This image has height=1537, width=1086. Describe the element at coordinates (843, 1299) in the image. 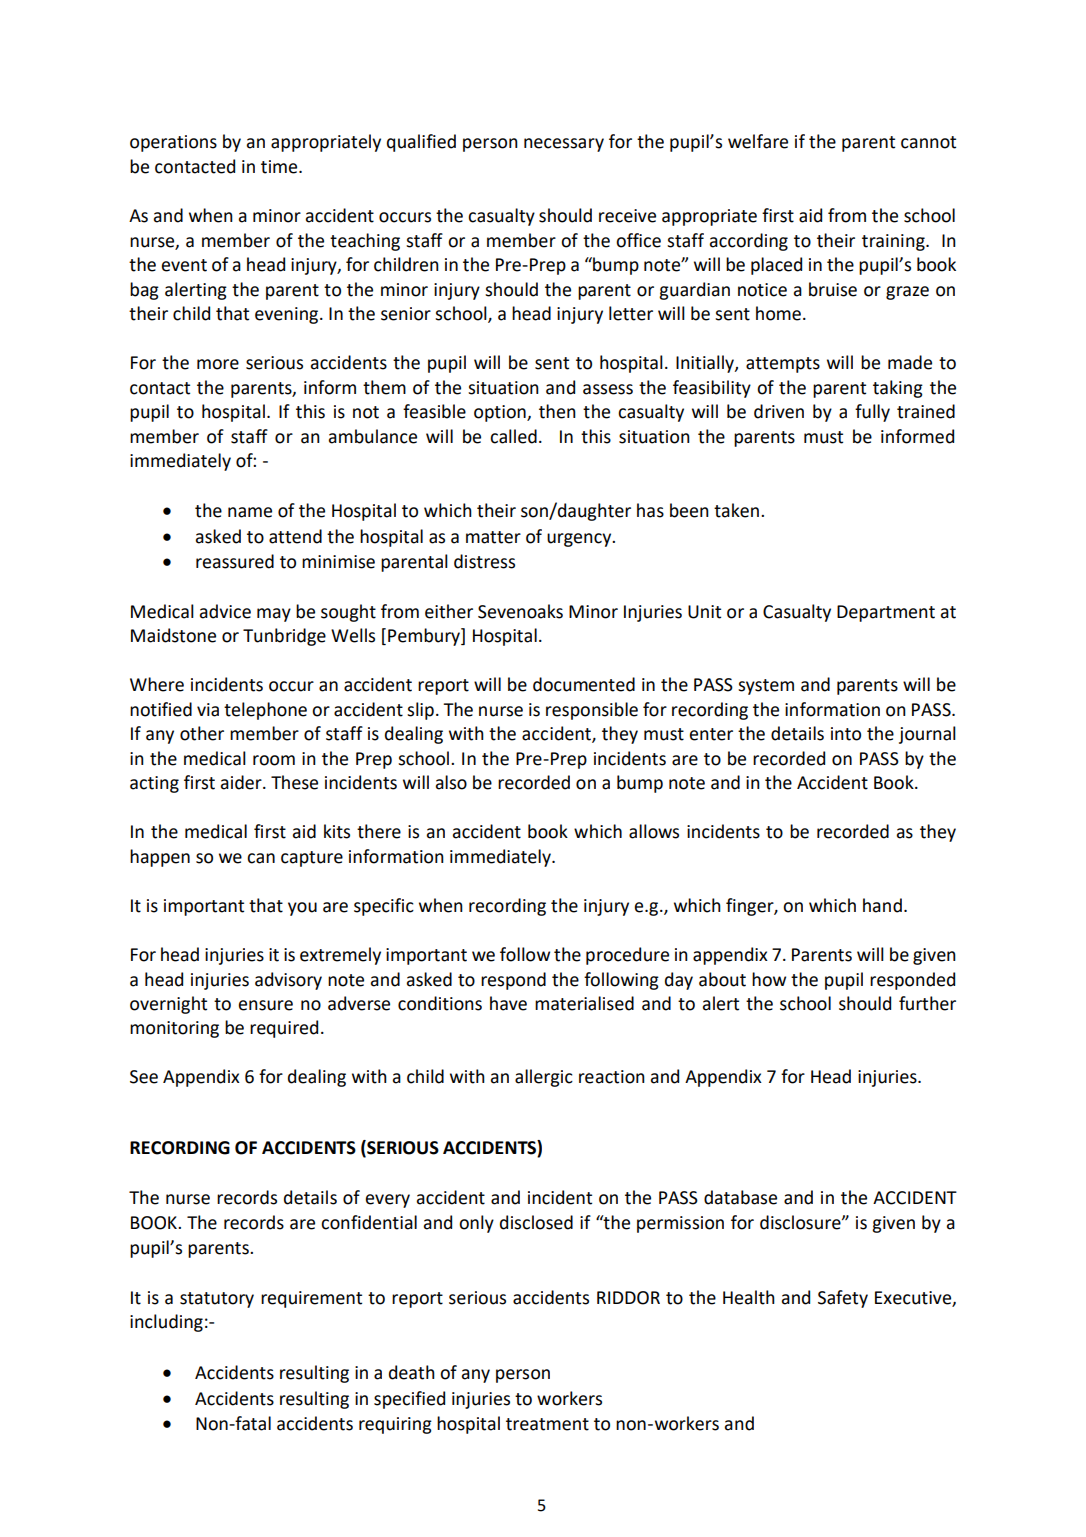

I see `Safety` at that location.
